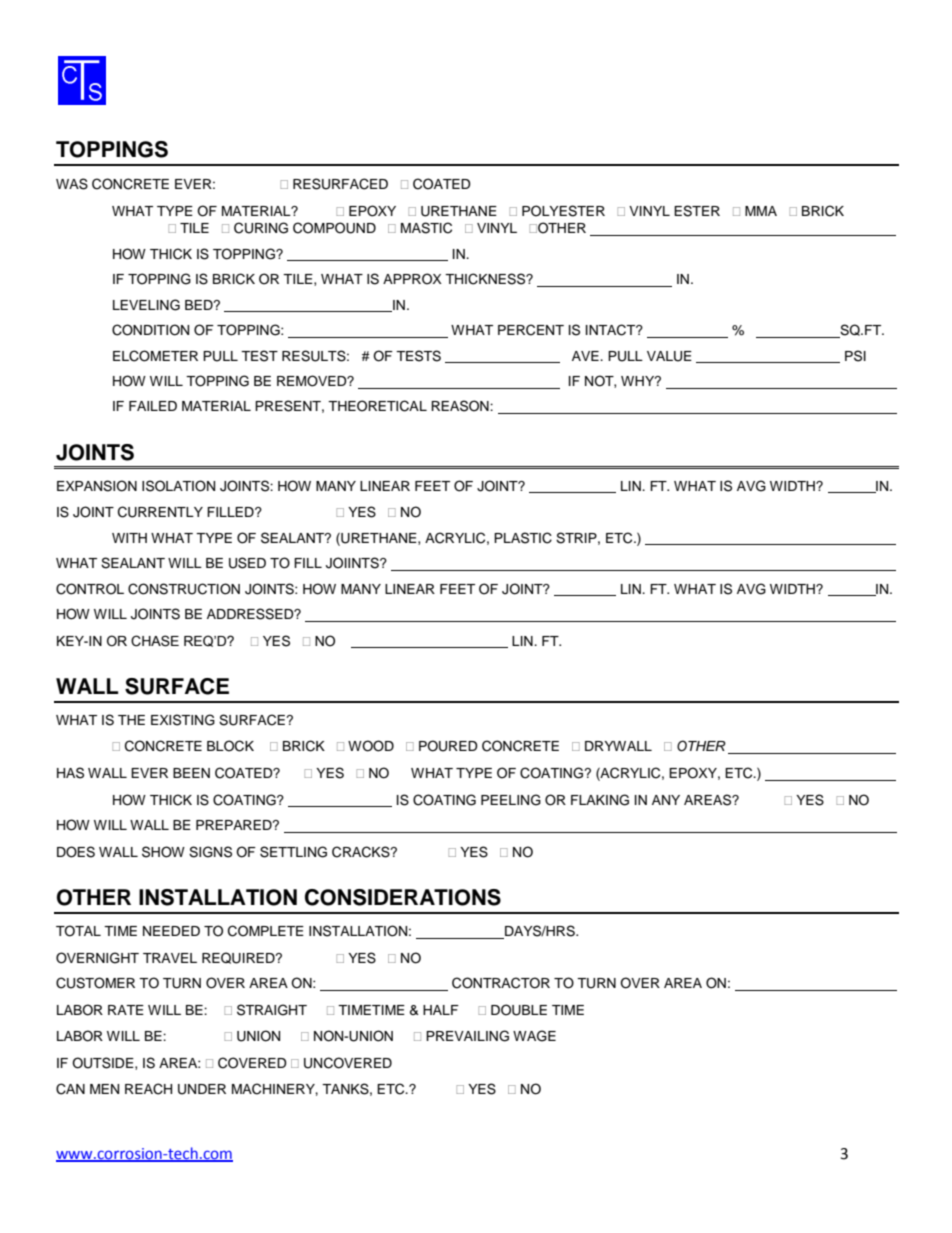  I want to click on ISOLATION, so click(178, 486).
